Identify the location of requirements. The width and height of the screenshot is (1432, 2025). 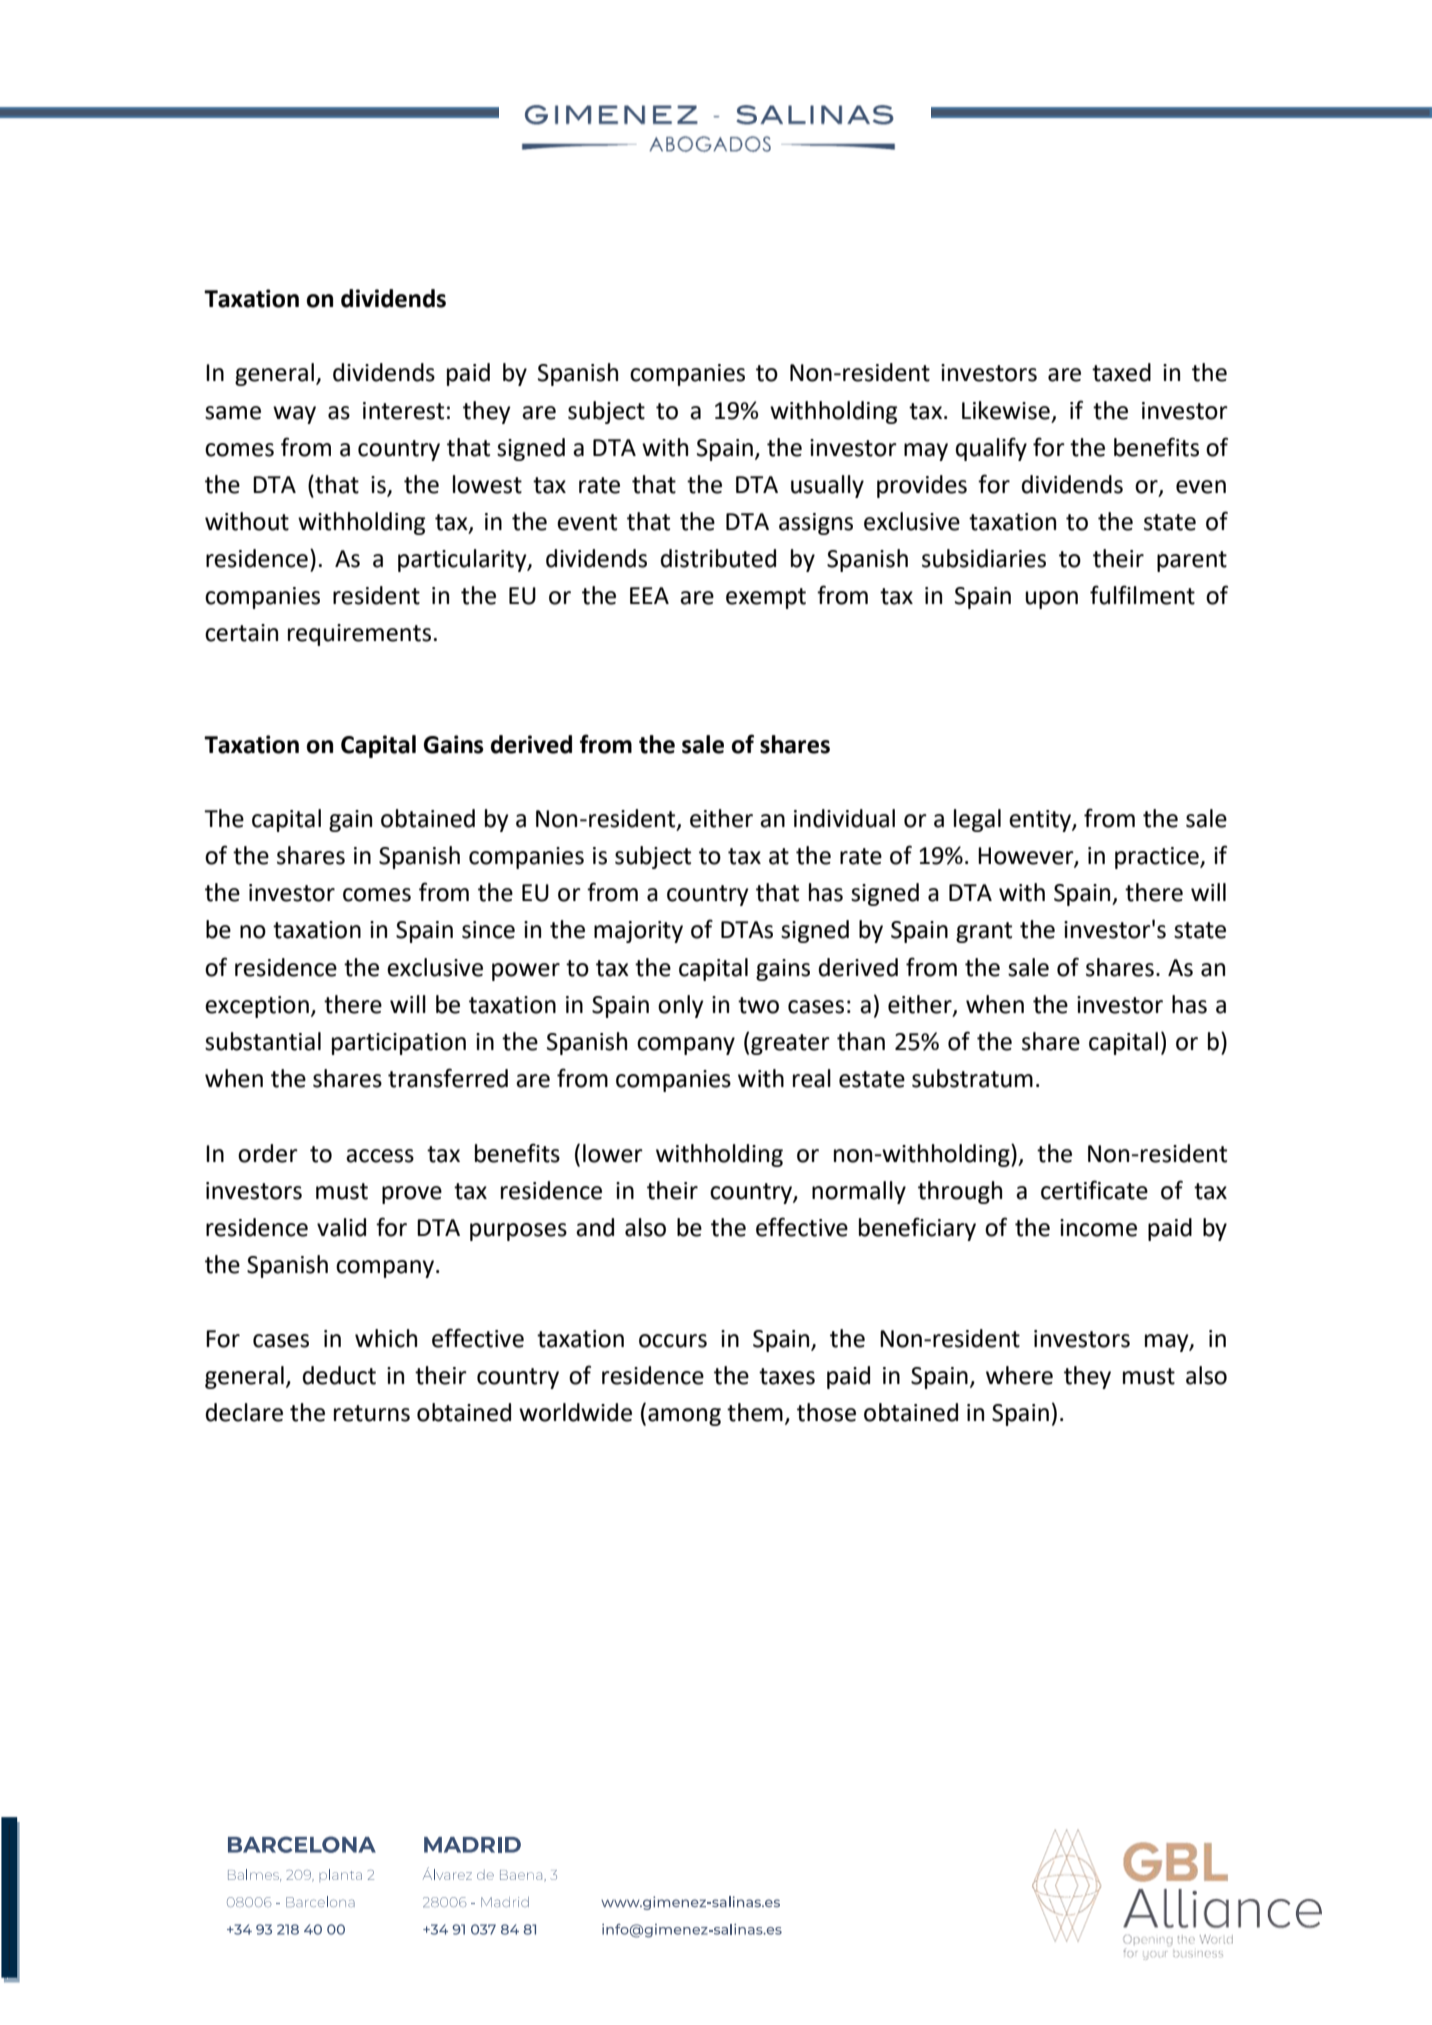
(359, 635).
